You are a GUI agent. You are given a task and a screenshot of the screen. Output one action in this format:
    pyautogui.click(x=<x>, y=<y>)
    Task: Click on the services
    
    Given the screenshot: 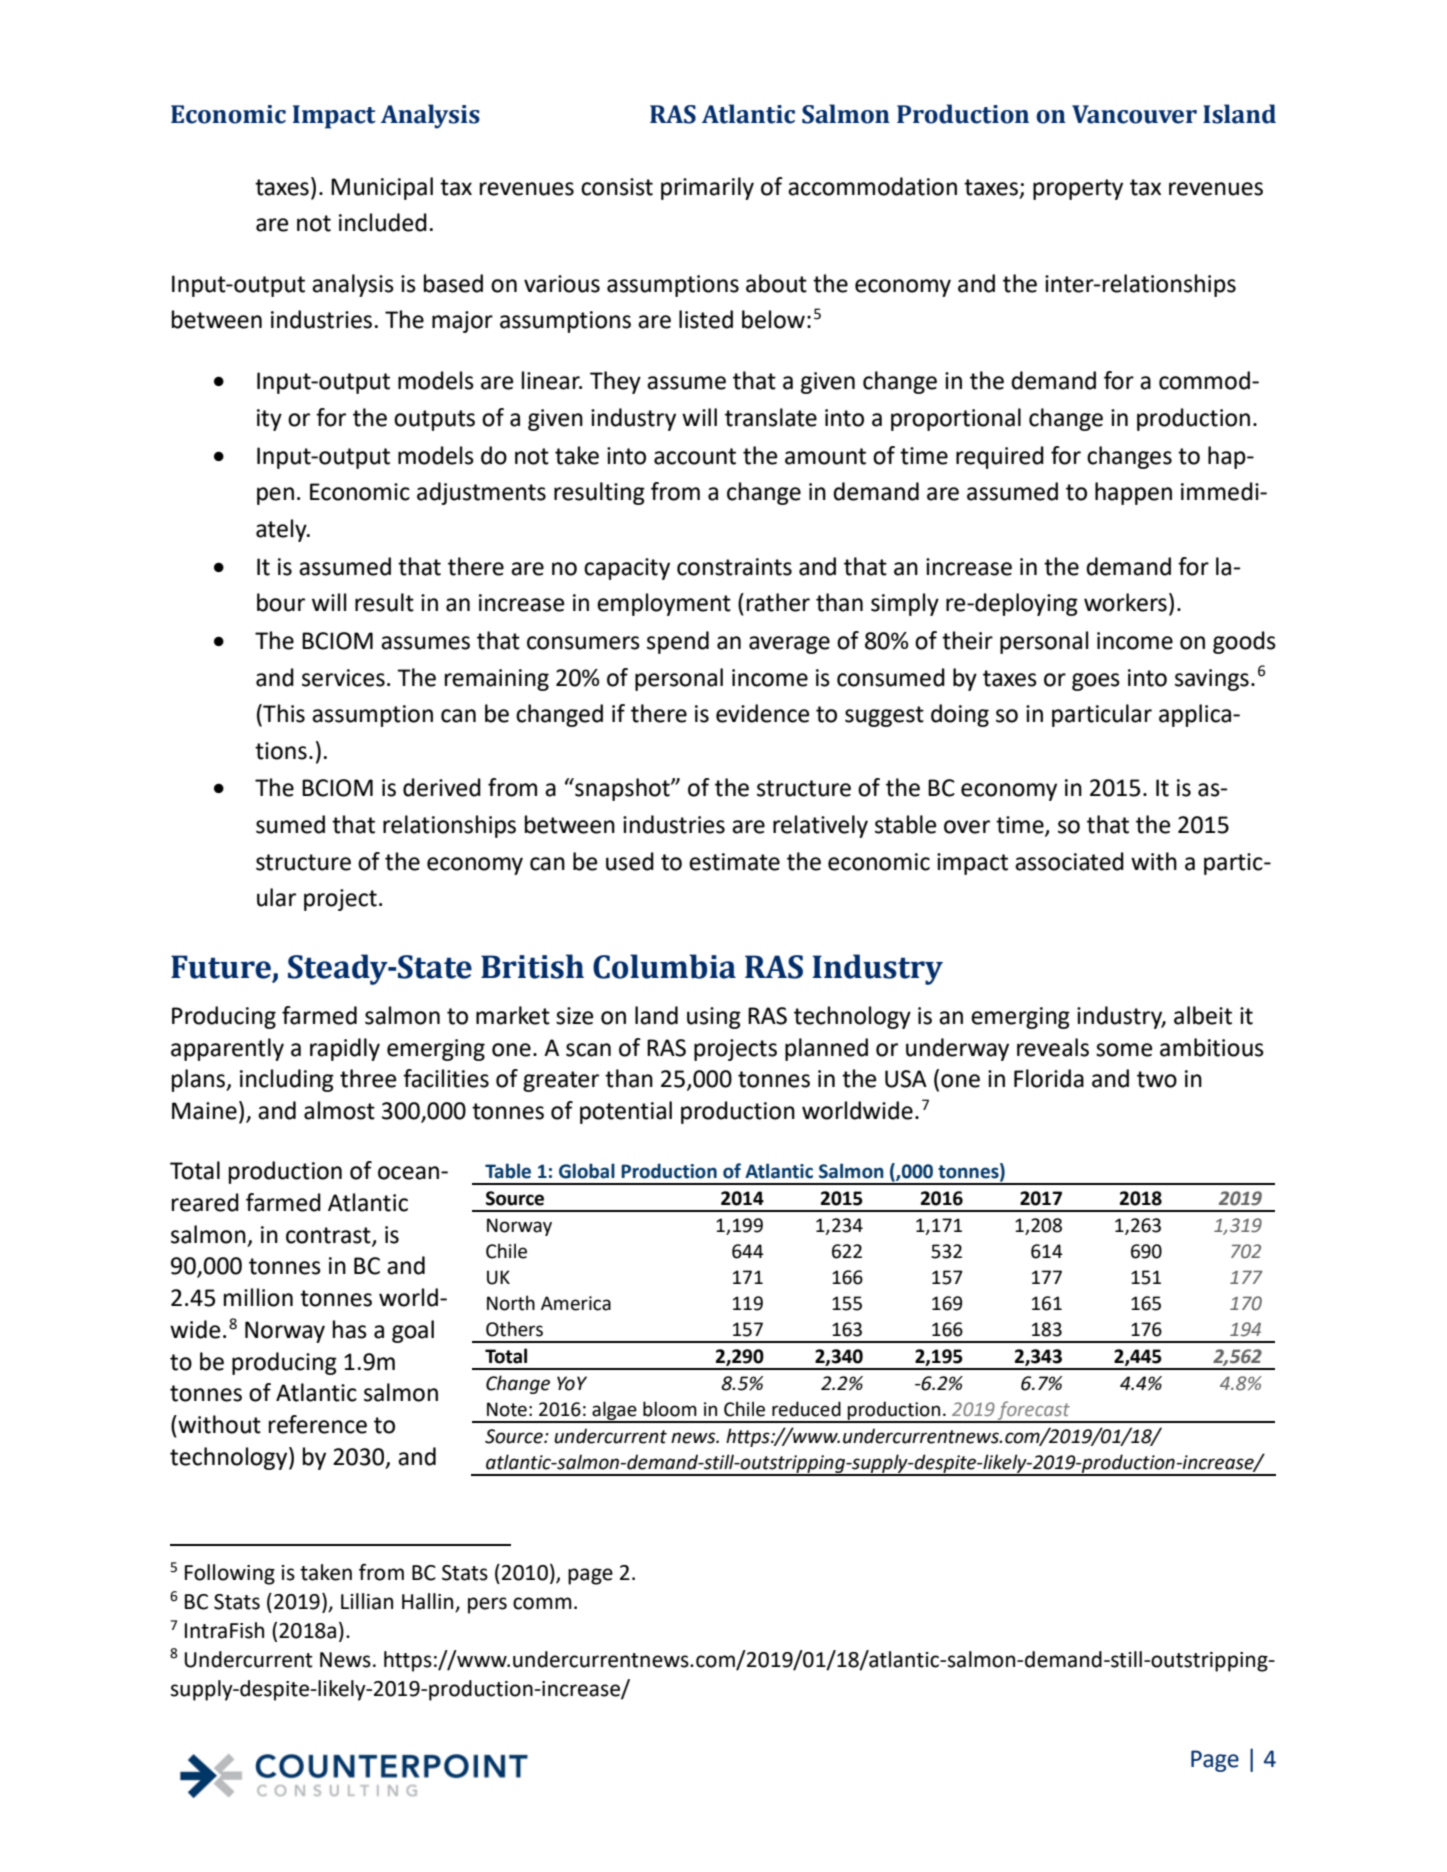 What is the action you would take?
    pyautogui.click(x=343, y=678)
